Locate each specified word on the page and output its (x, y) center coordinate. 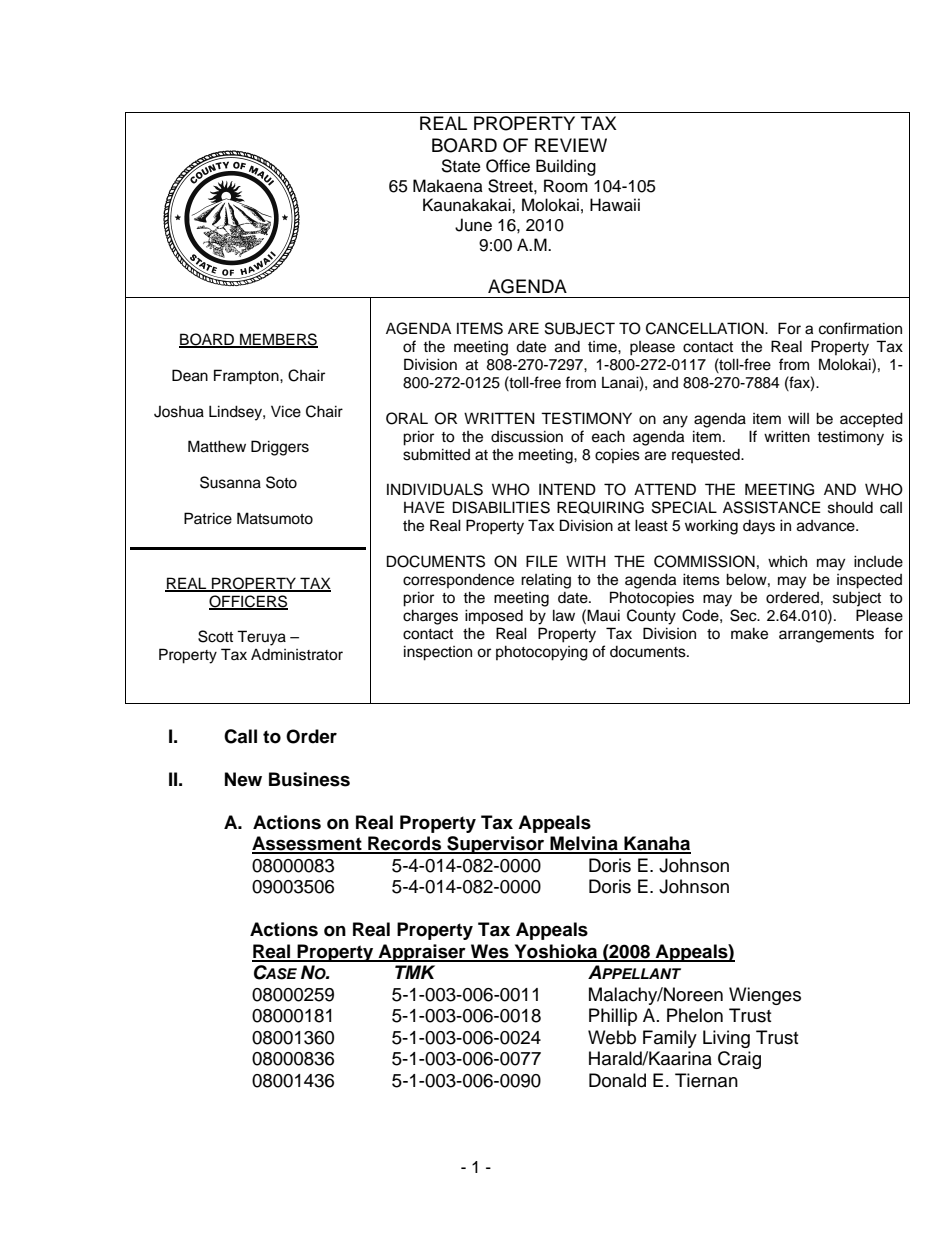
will (798, 418)
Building (566, 167)
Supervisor (496, 845)
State (461, 166)
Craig (739, 1060)
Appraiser (422, 953)
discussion (527, 436)
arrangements (826, 636)
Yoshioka (555, 952)
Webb (612, 1037)
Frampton (247, 377)
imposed (494, 617)
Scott (215, 636)
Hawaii (615, 205)
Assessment (308, 844)
